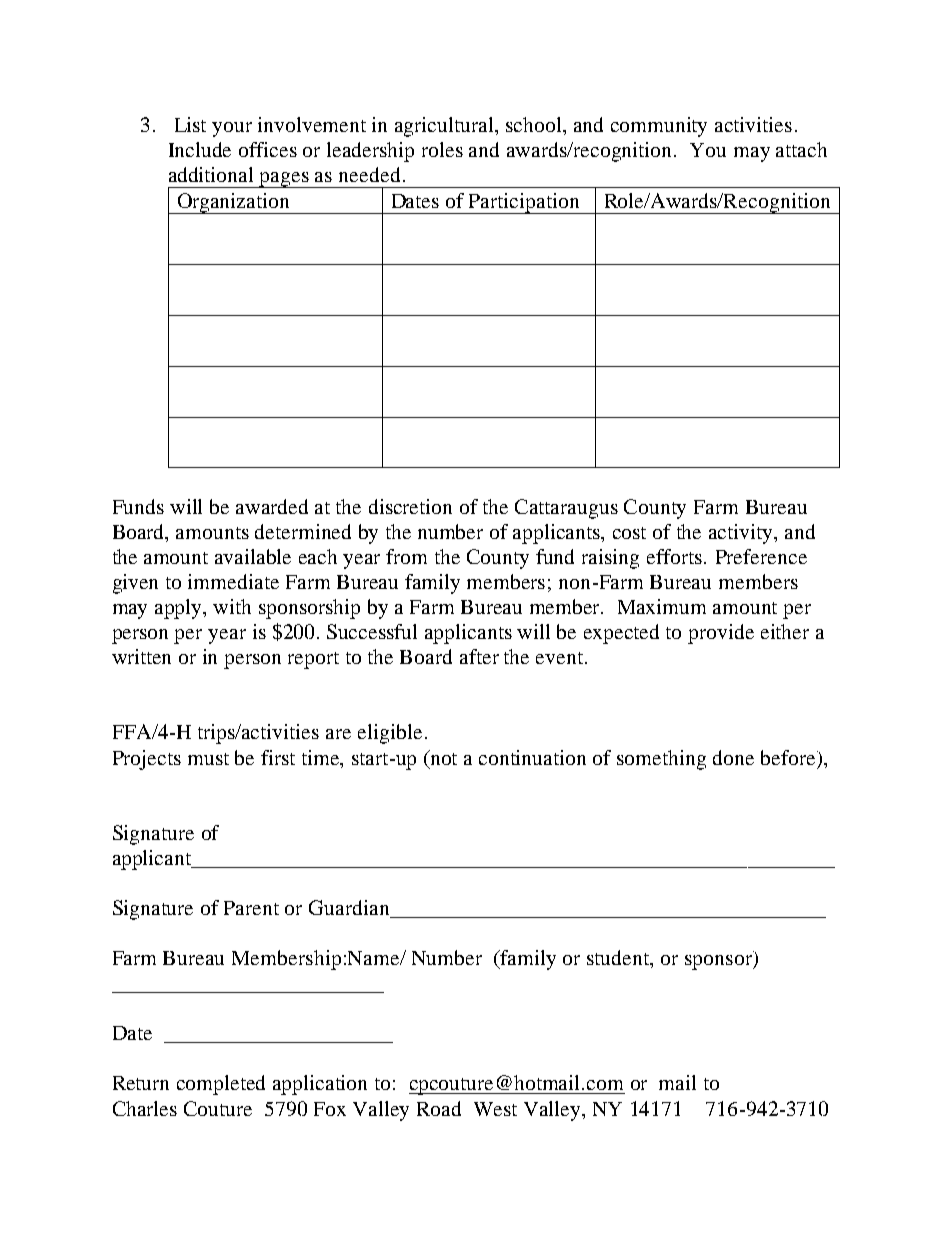  Describe the element at coordinates (721, 634) in the document. I see `provide` at that location.
